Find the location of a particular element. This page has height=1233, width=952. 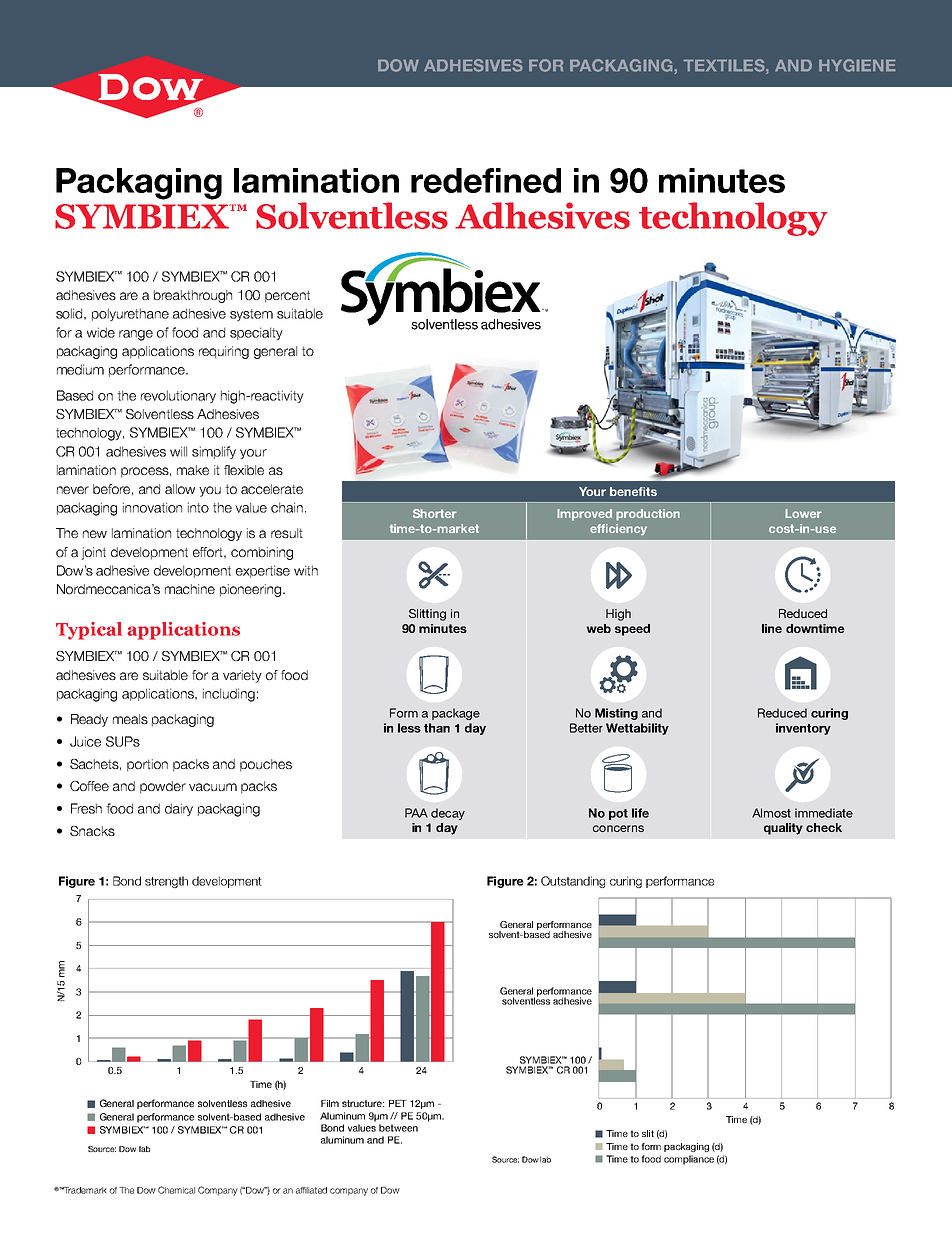

strength is located at coordinates (166, 882).
